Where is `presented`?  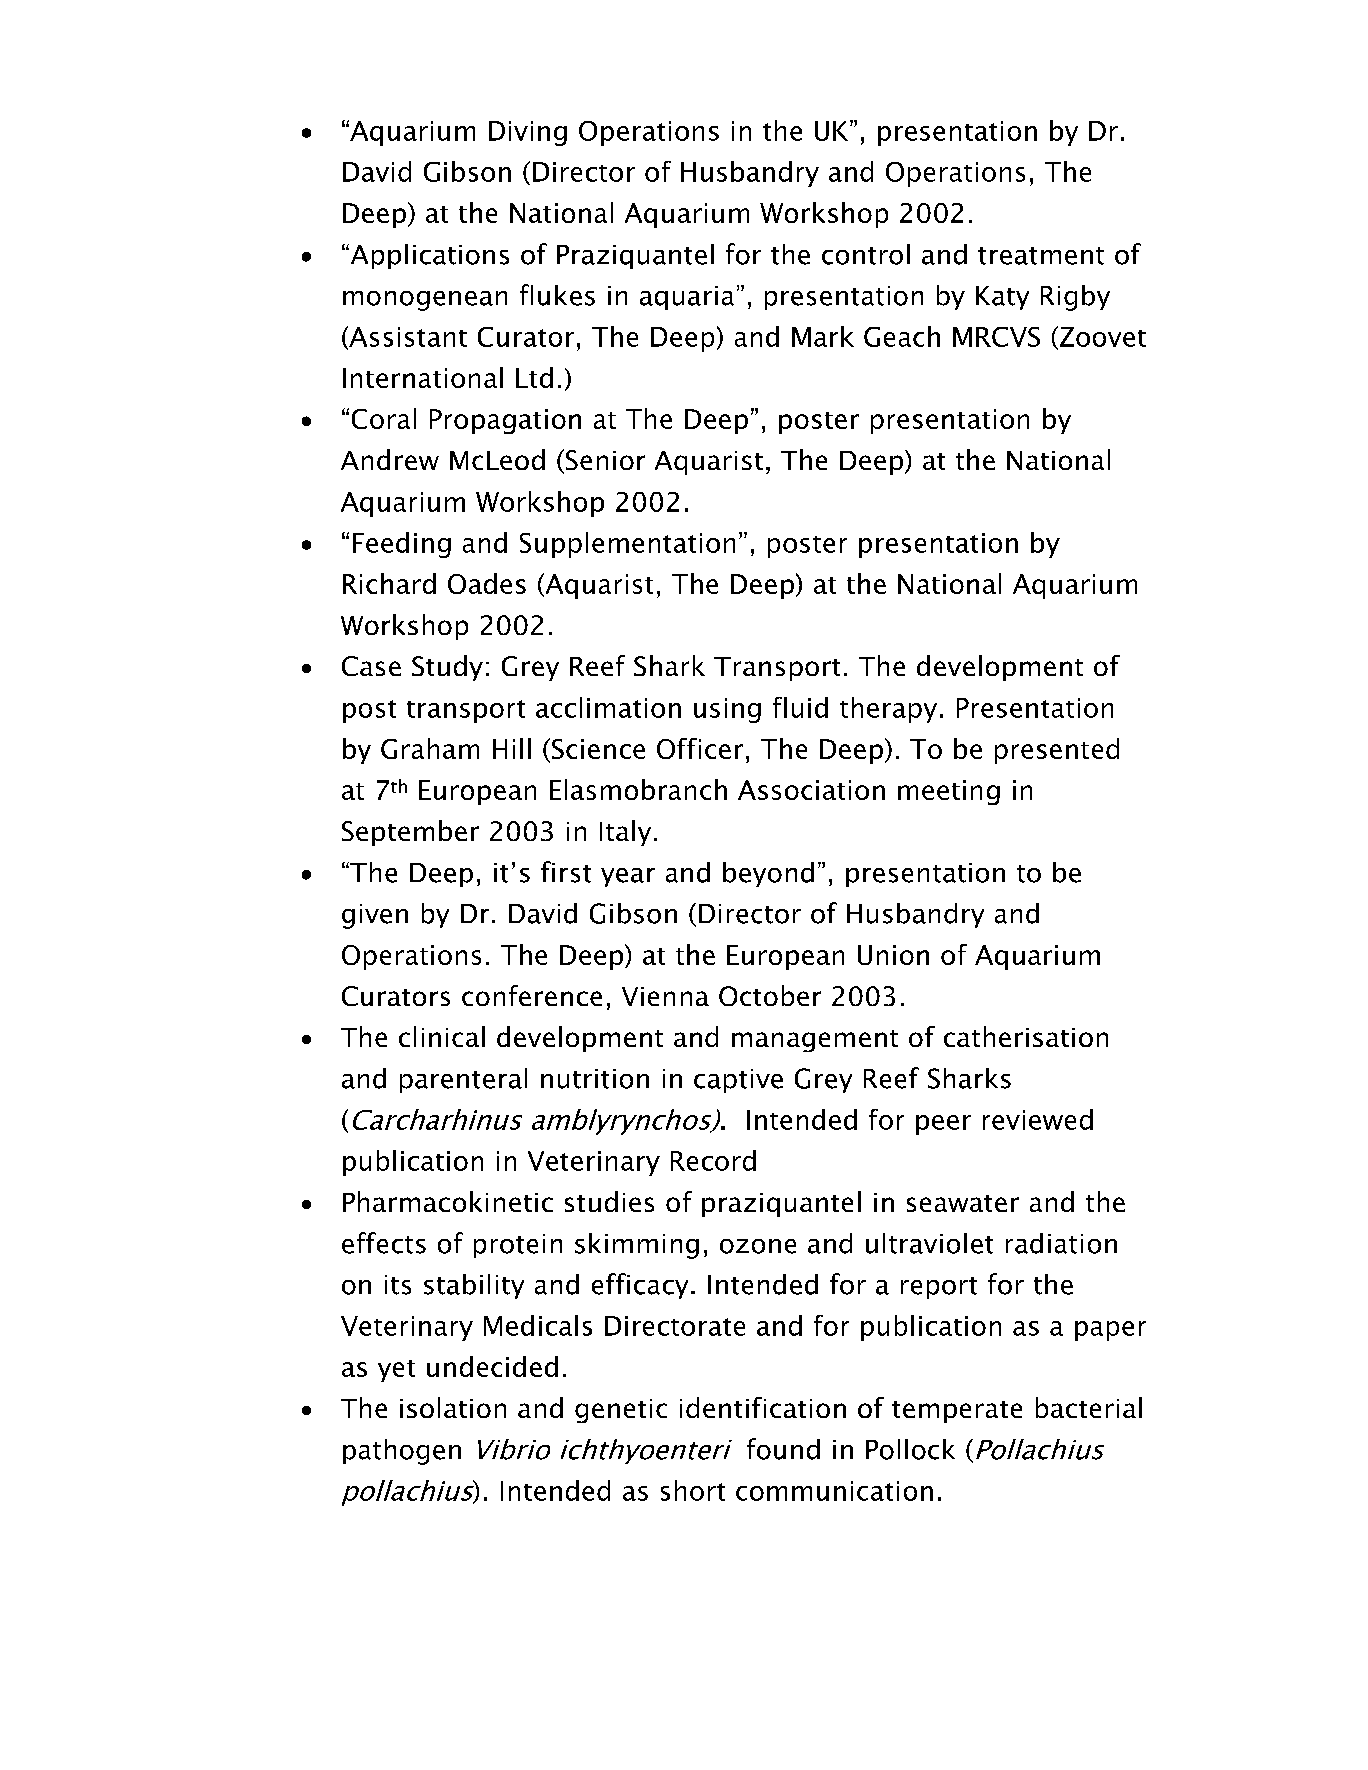 presented is located at coordinates (1057, 751).
